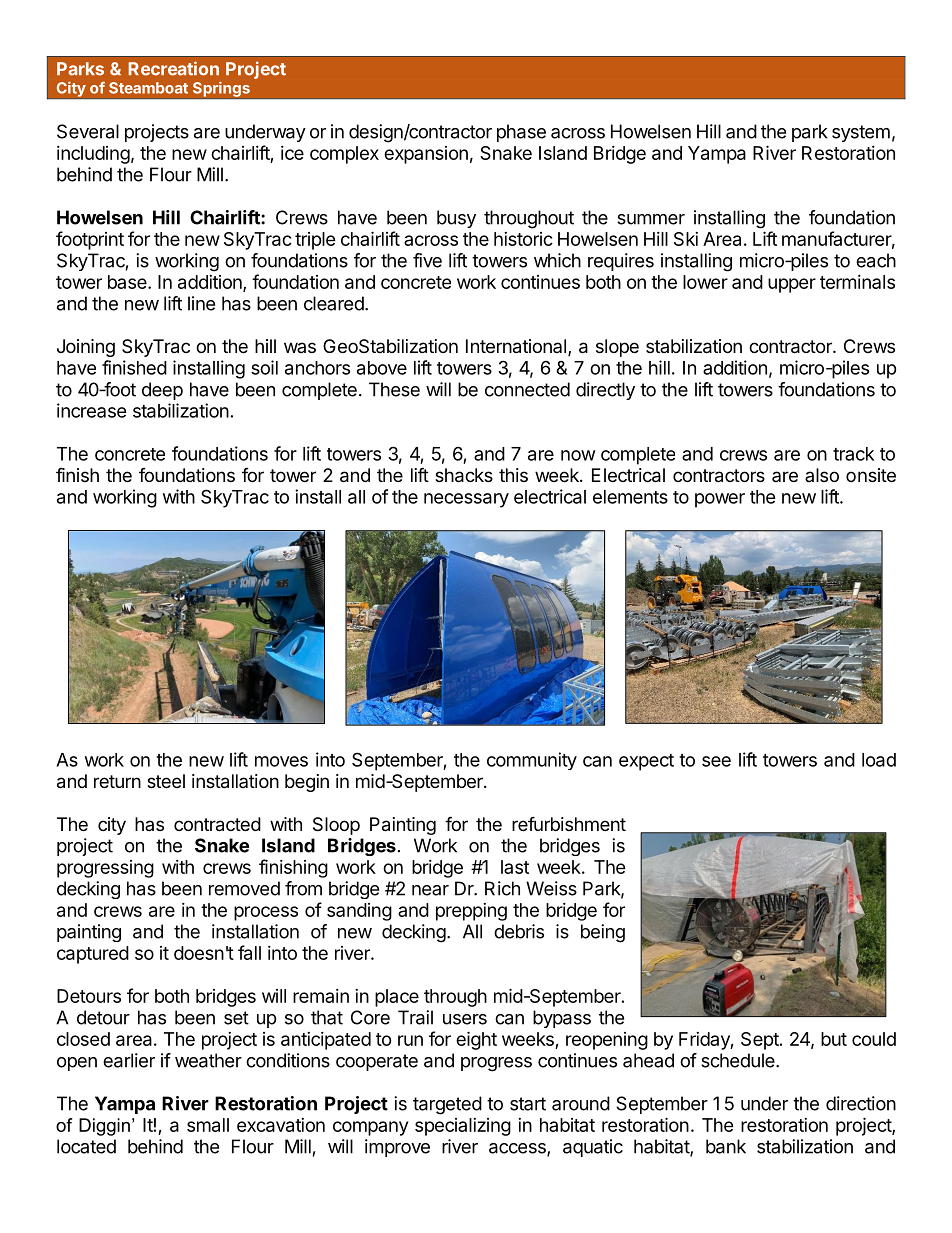 The image size is (952, 1233). I want to click on see, so click(716, 761).
